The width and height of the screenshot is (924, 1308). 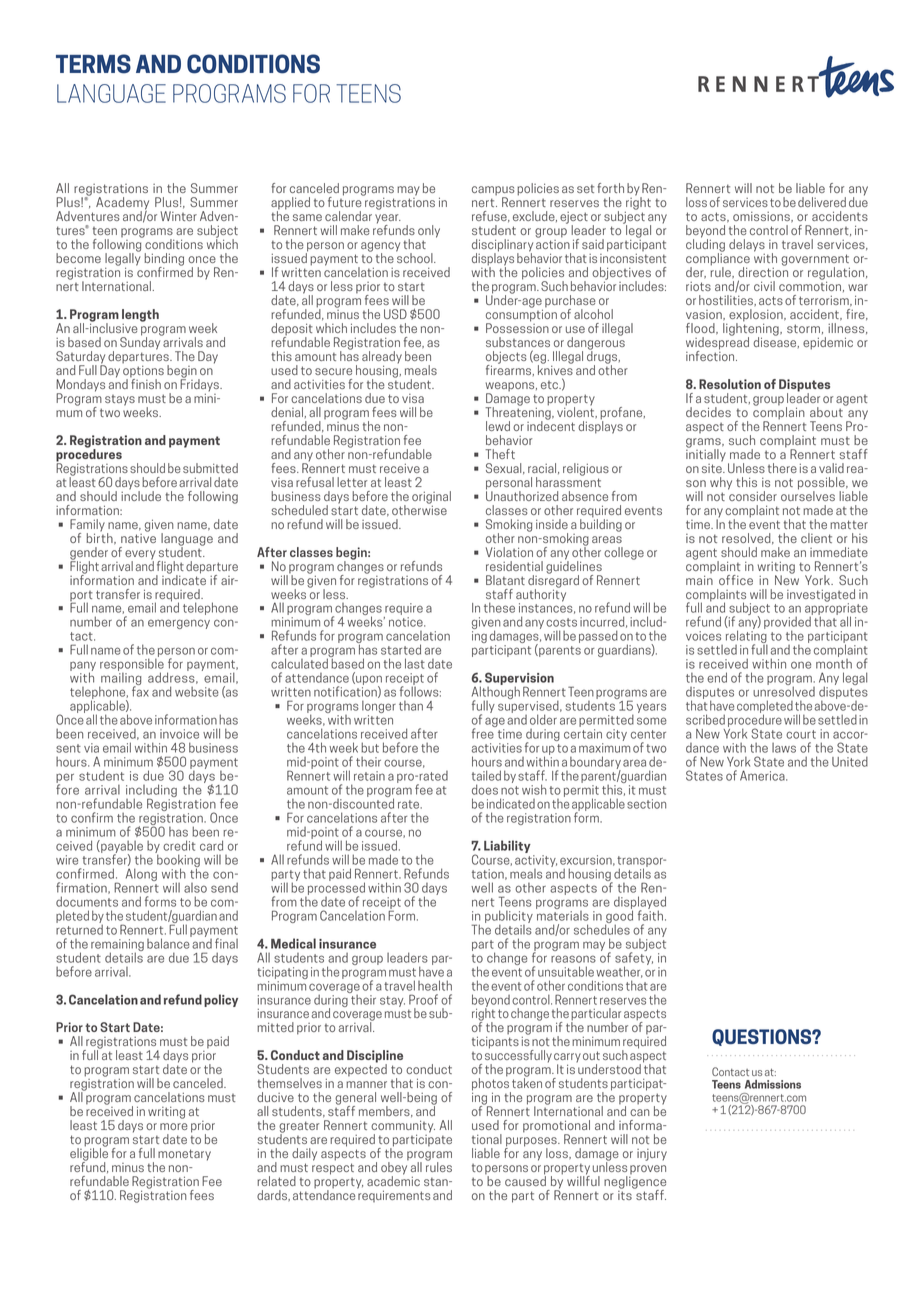 What do you see at coordinates (184, 1155) in the screenshot?
I see `monetary` at bounding box center [184, 1155].
